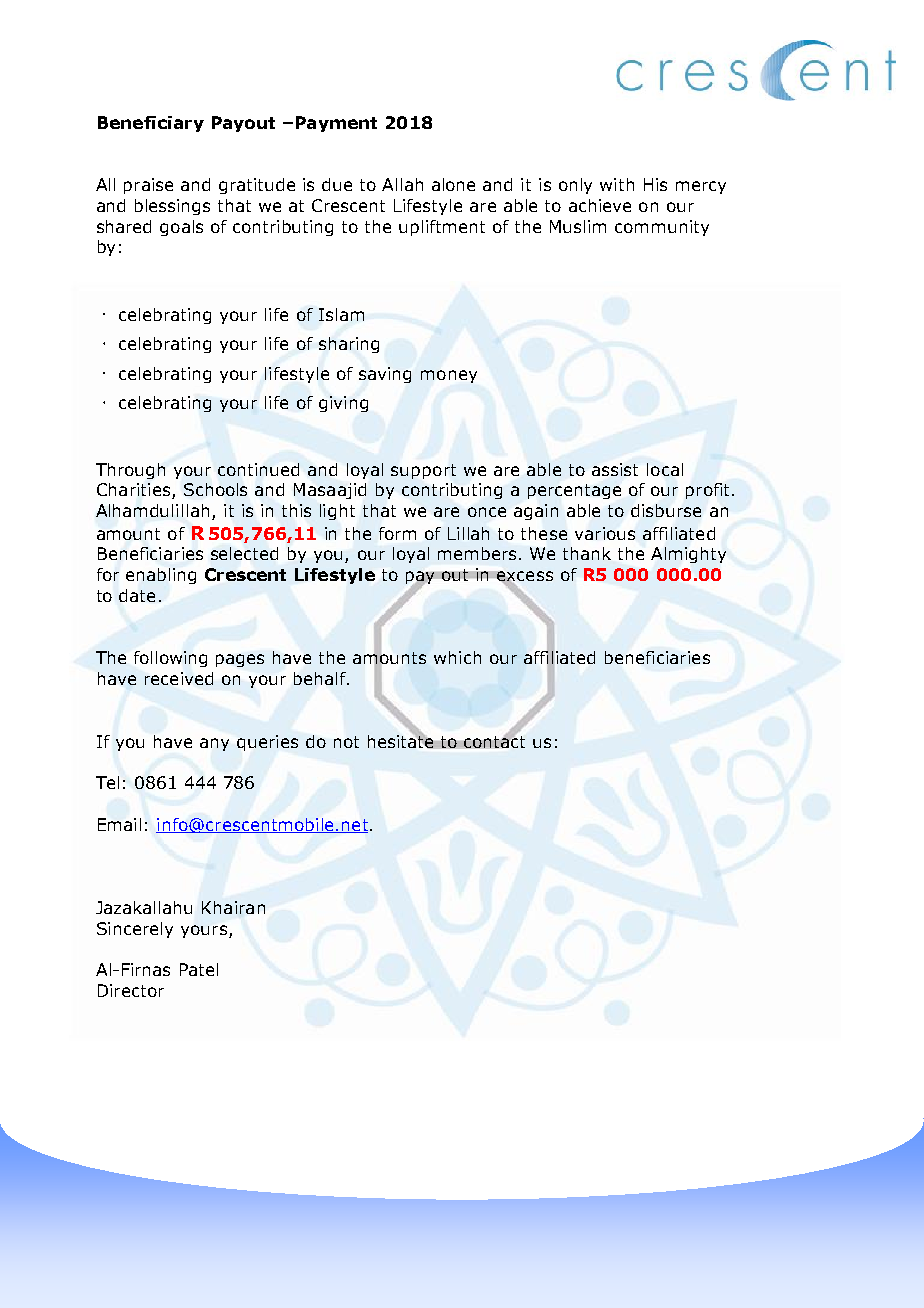 The width and height of the image is (924, 1308). What do you see at coordinates (135, 930) in the image?
I see `Sincerely` at bounding box center [135, 930].
